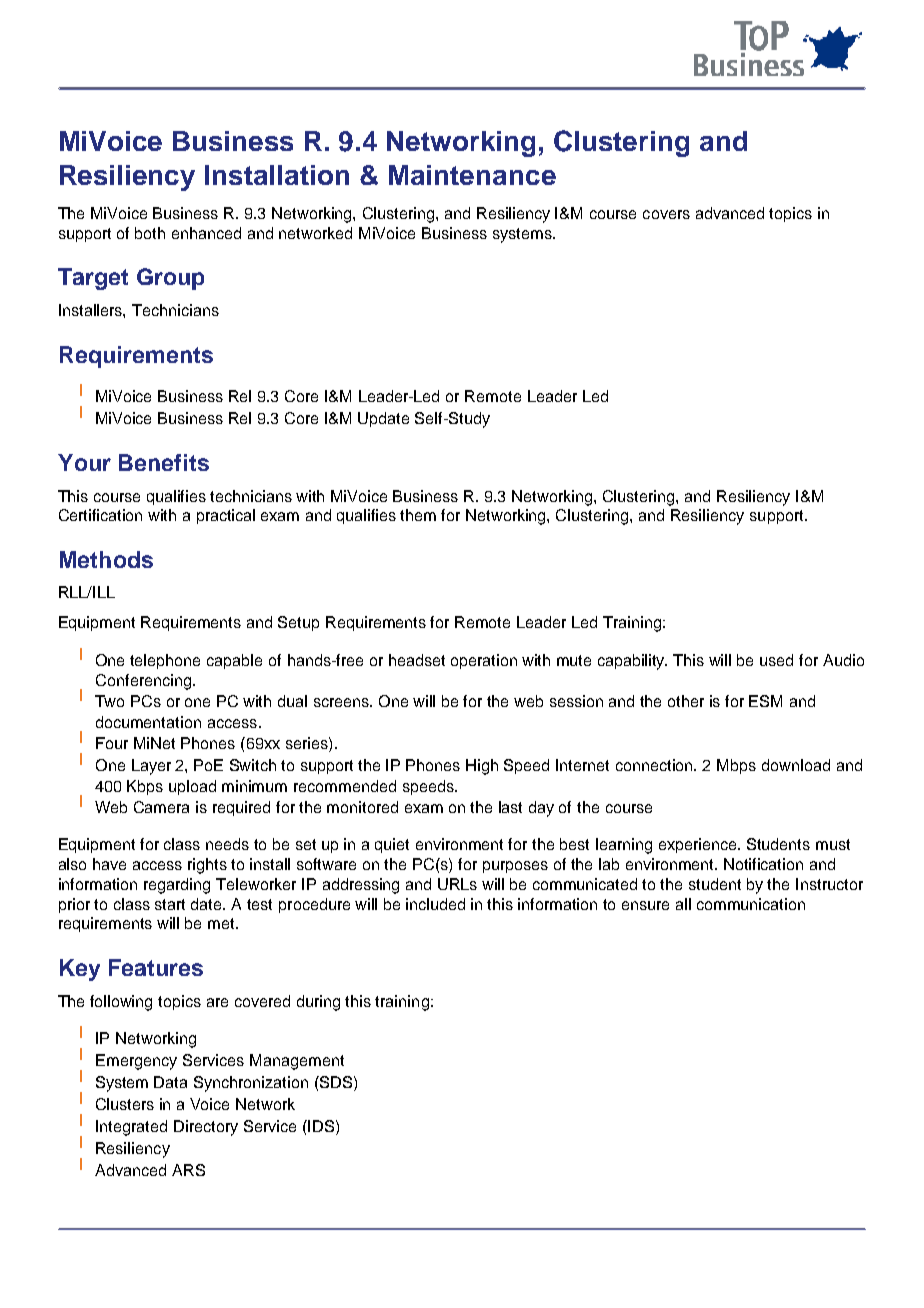 The height and width of the screenshot is (1308, 924). I want to click on both, so click(150, 233).
